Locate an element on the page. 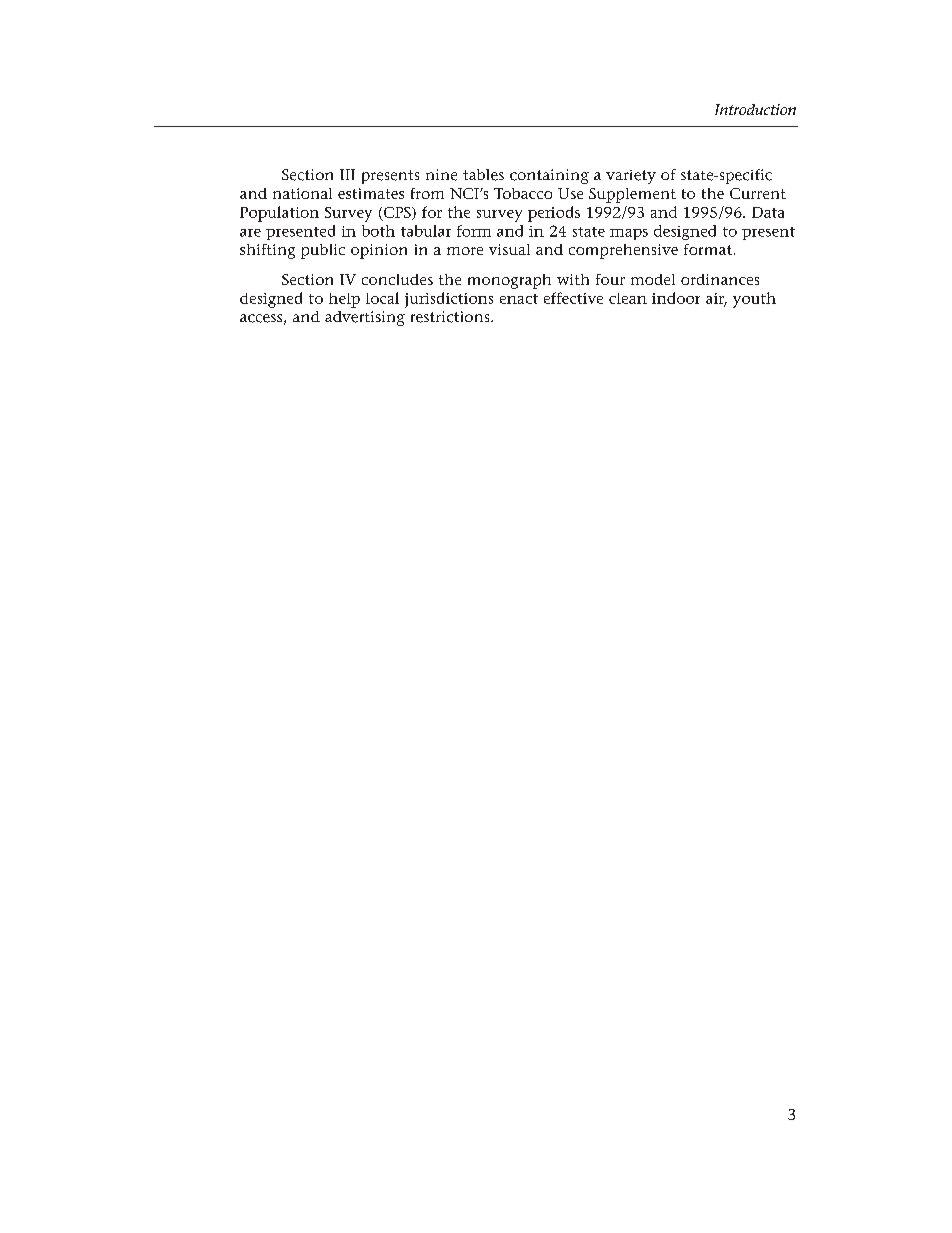  maps is located at coordinates (629, 234).
